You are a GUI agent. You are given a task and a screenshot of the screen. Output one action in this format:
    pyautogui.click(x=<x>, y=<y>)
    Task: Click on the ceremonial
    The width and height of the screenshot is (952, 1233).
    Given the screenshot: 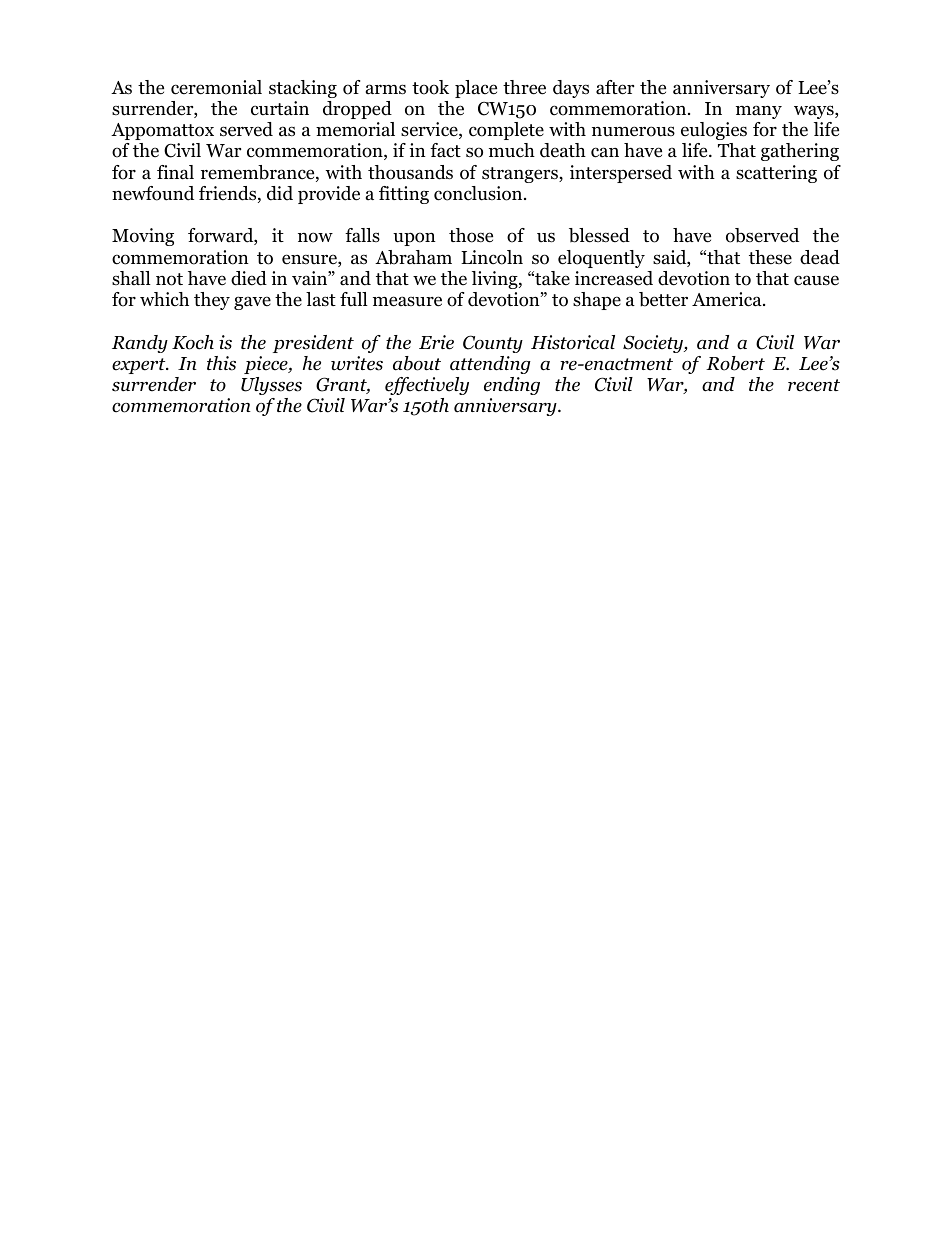 What is the action you would take?
    pyautogui.click(x=216, y=87)
